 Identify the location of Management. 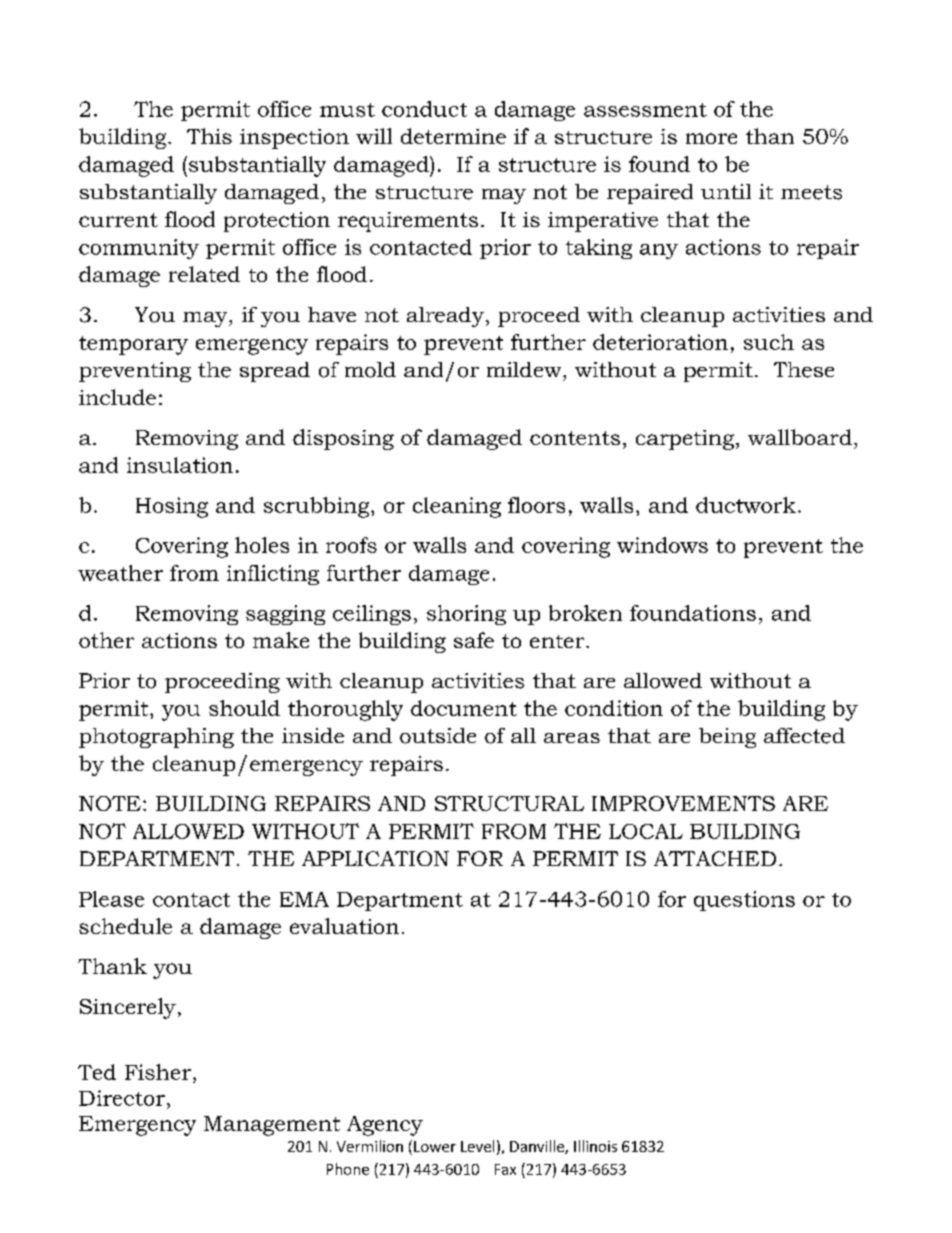
(272, 1126).
